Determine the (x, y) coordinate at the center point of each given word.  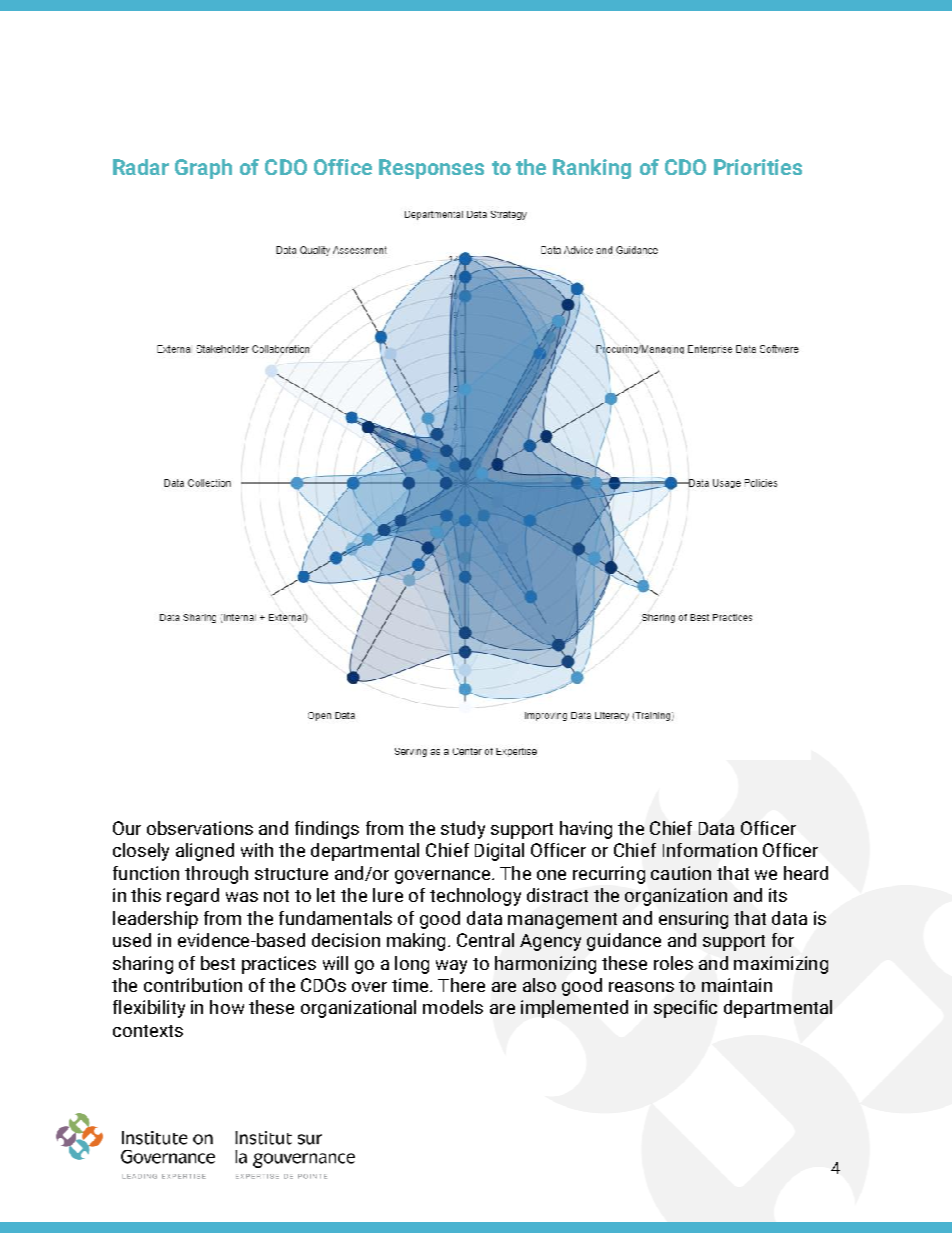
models (453, 1007)
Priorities (758, 167)
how (227, 1007)
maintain (737, 985)
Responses (431, 169)
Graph (203, 169)
